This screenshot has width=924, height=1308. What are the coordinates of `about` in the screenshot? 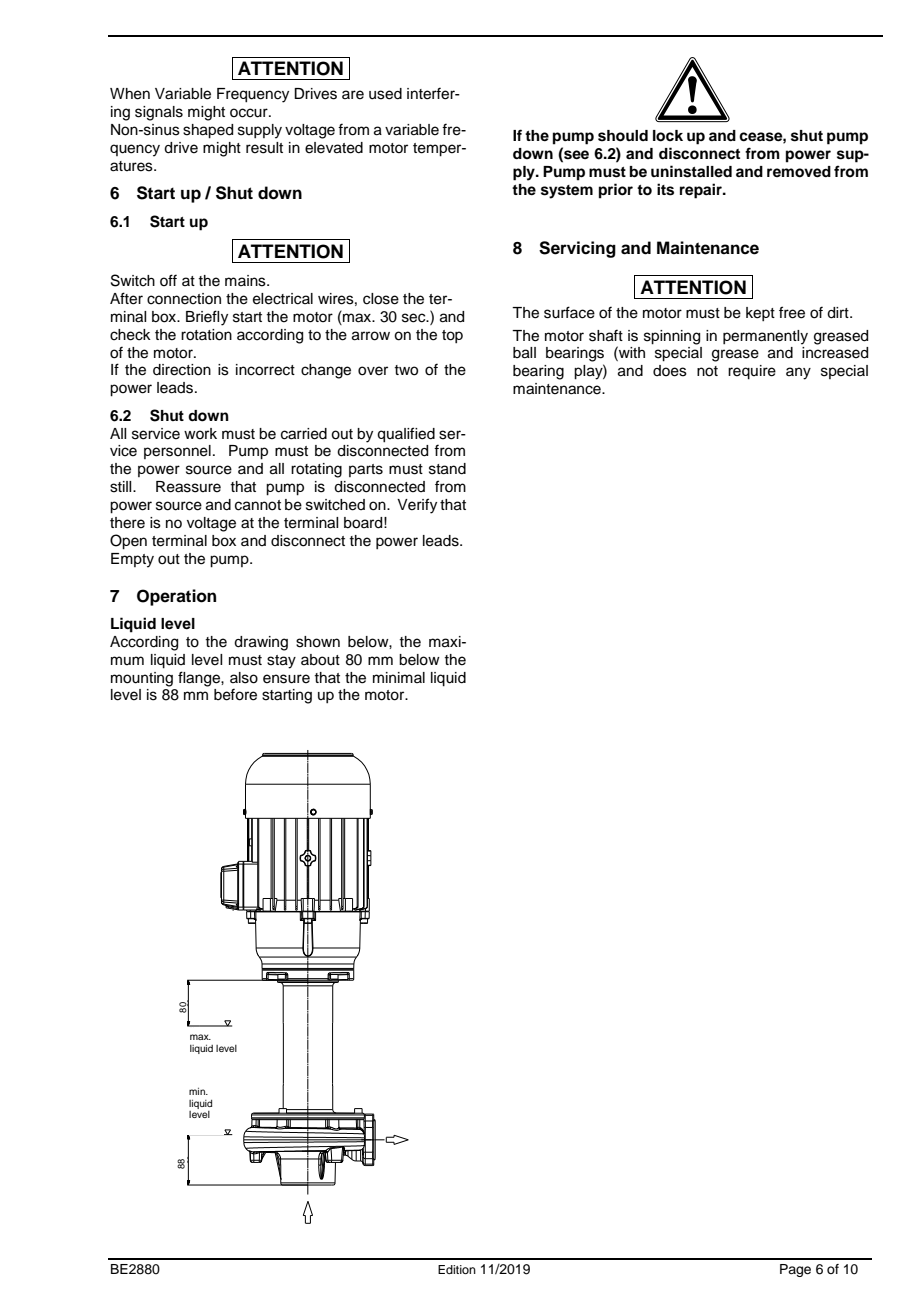 It's located at (320, 660).
